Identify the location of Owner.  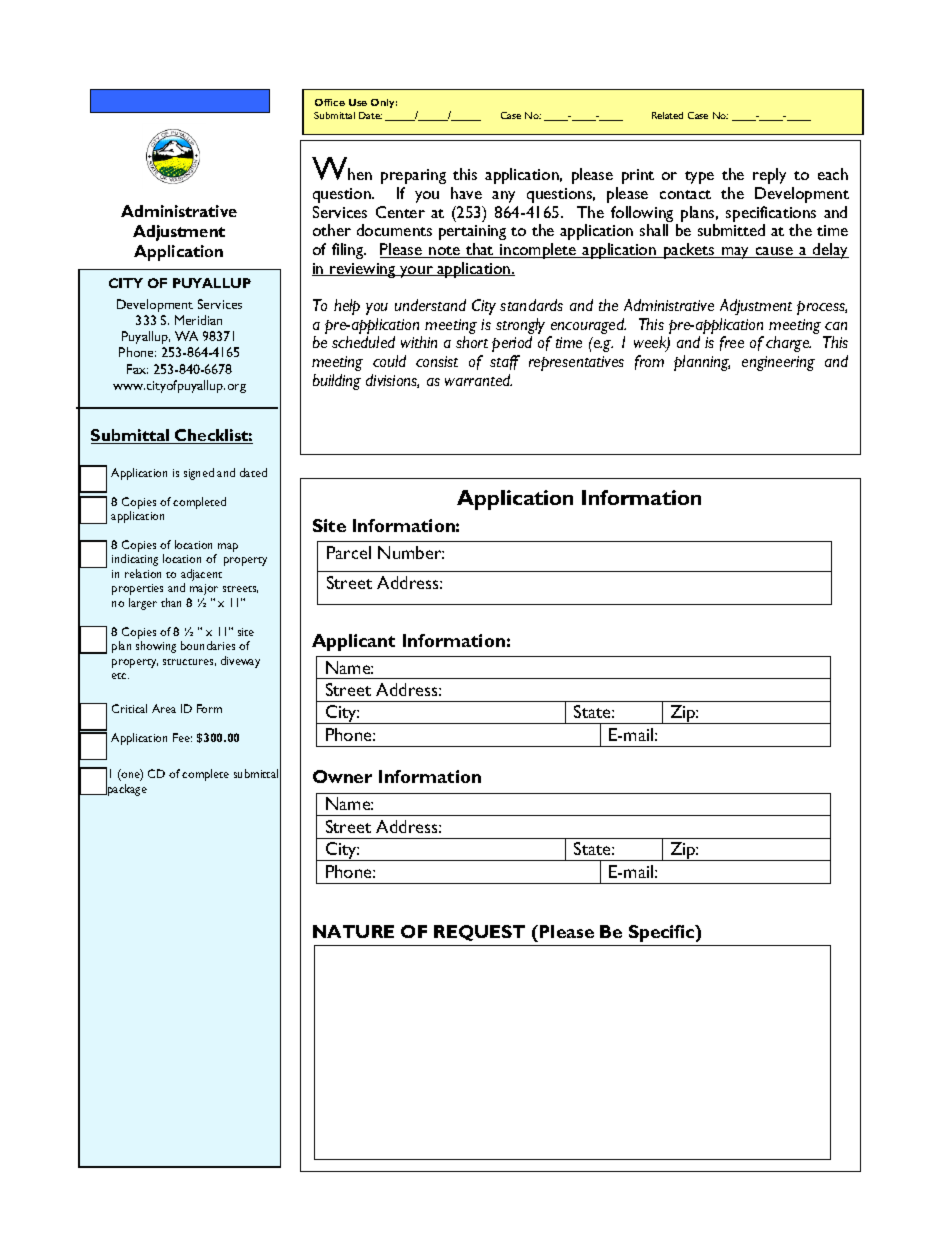
(342, 776).
